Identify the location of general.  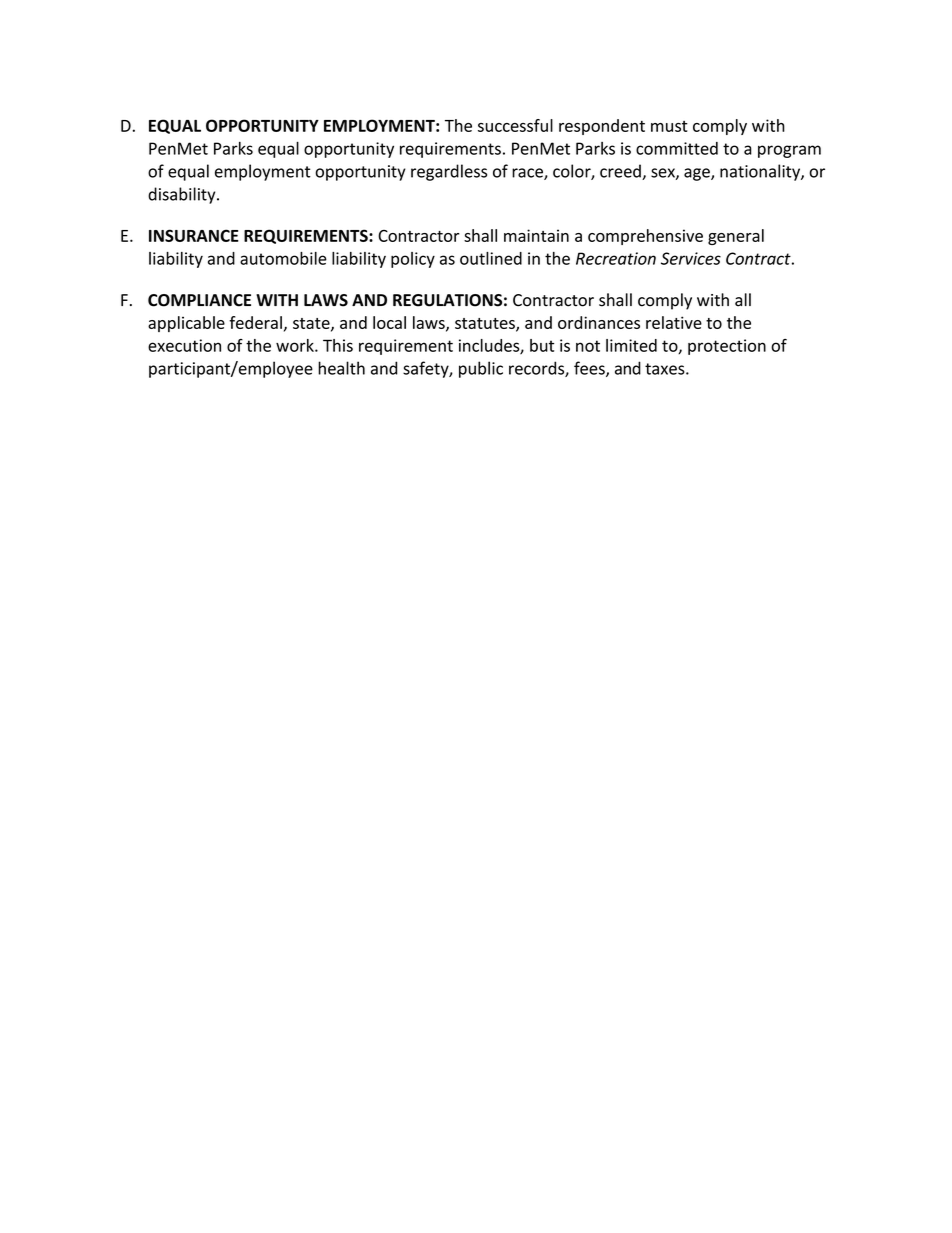
(736, 237).
